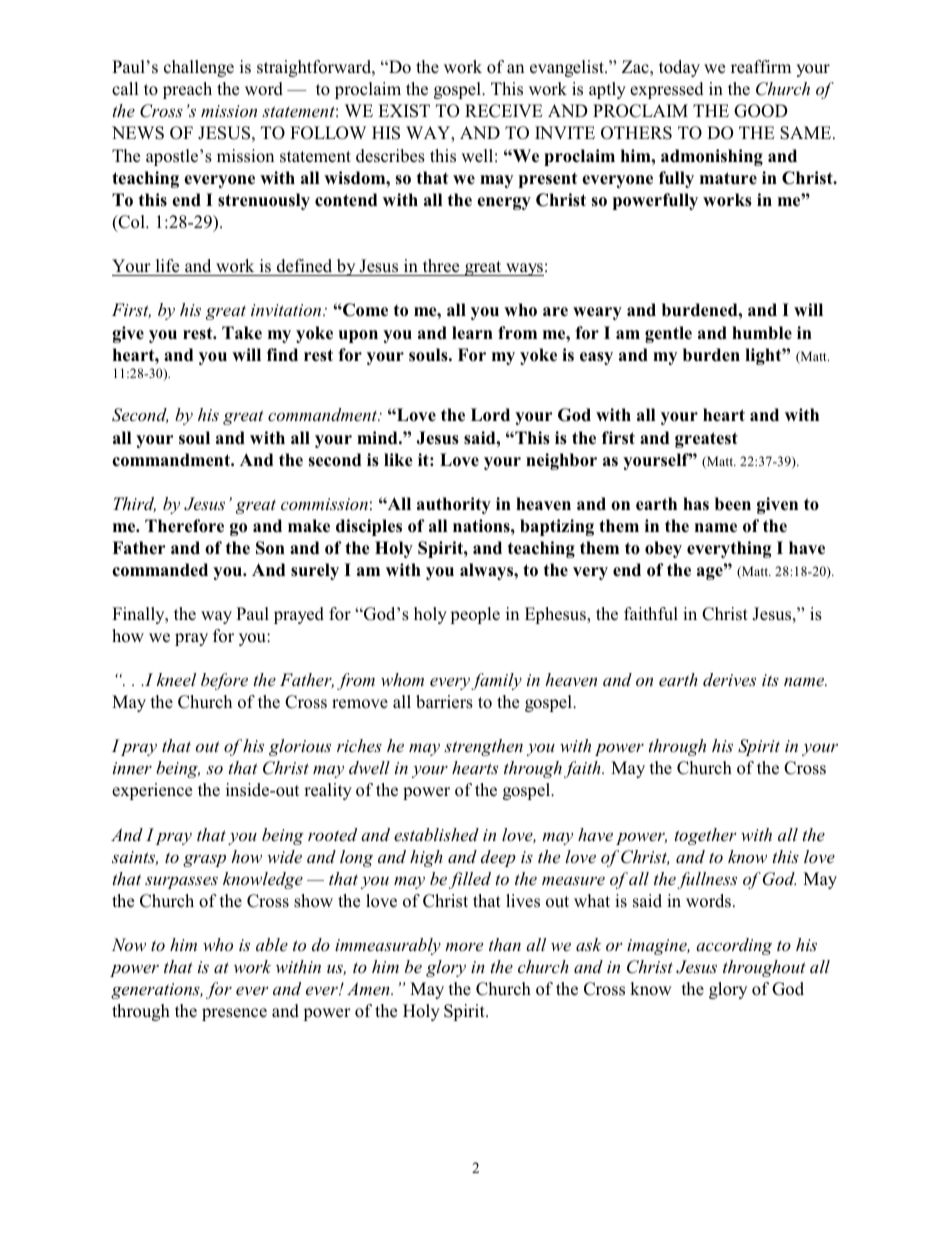 This screenshot has width=952, height=1233. I want to click on GOOD, so click(761, 111).
